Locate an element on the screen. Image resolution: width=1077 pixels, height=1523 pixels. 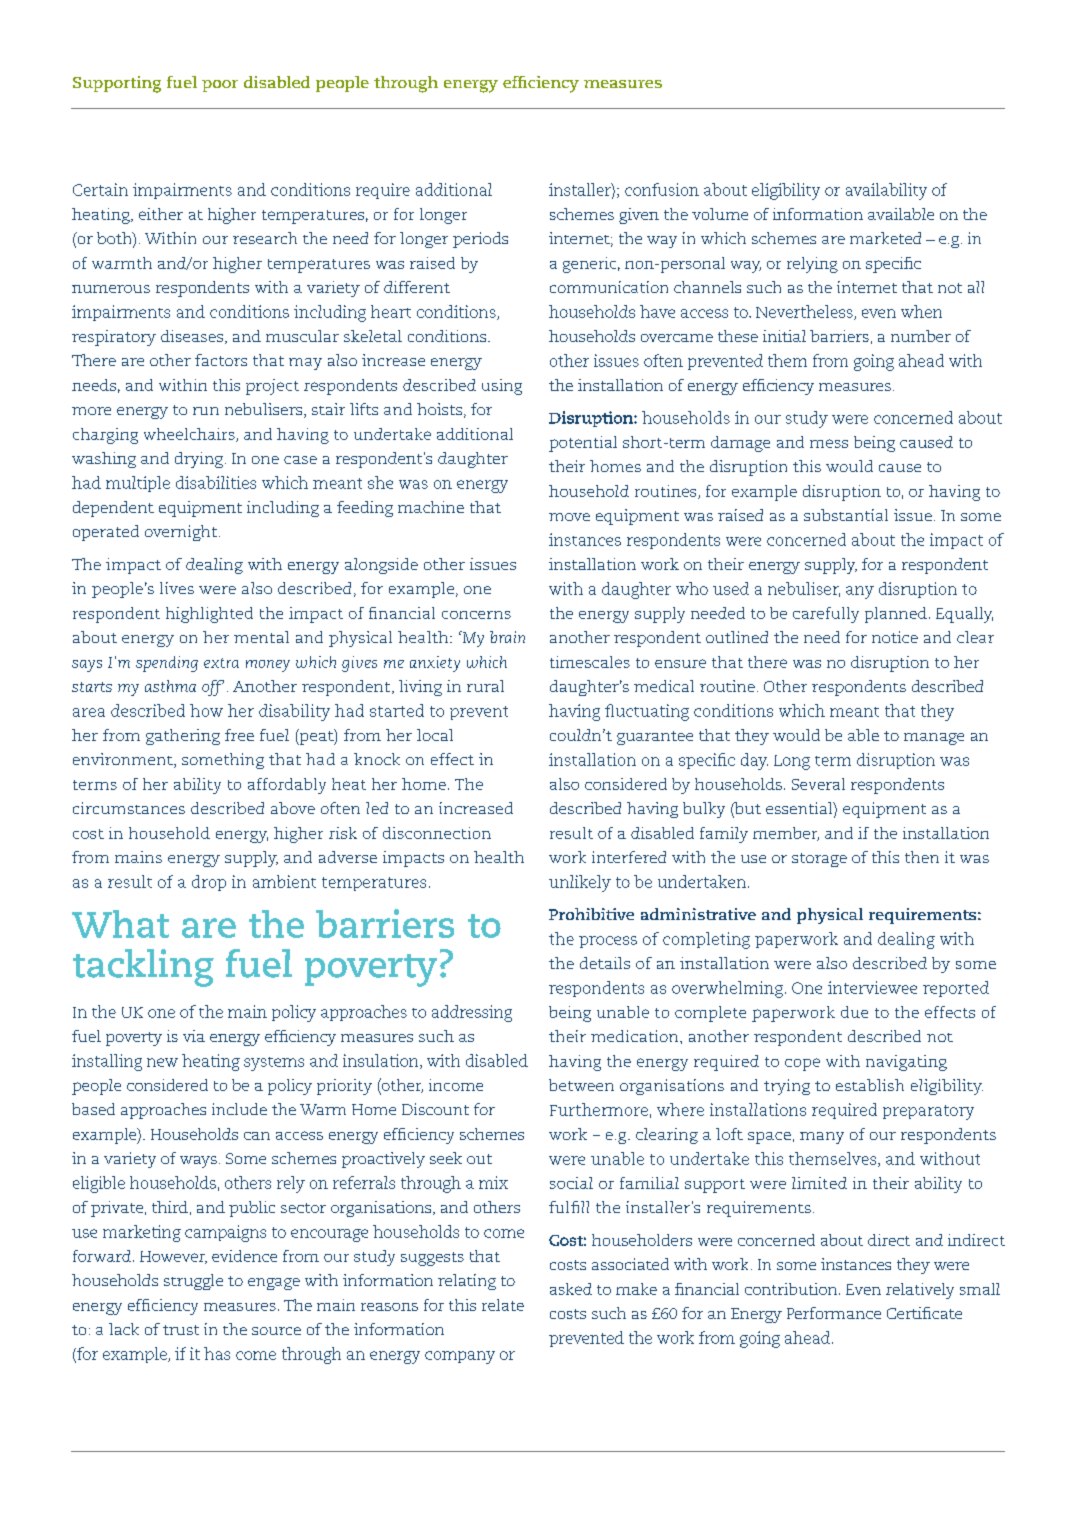
wheelchairs is located at coordinates (190, 435).
